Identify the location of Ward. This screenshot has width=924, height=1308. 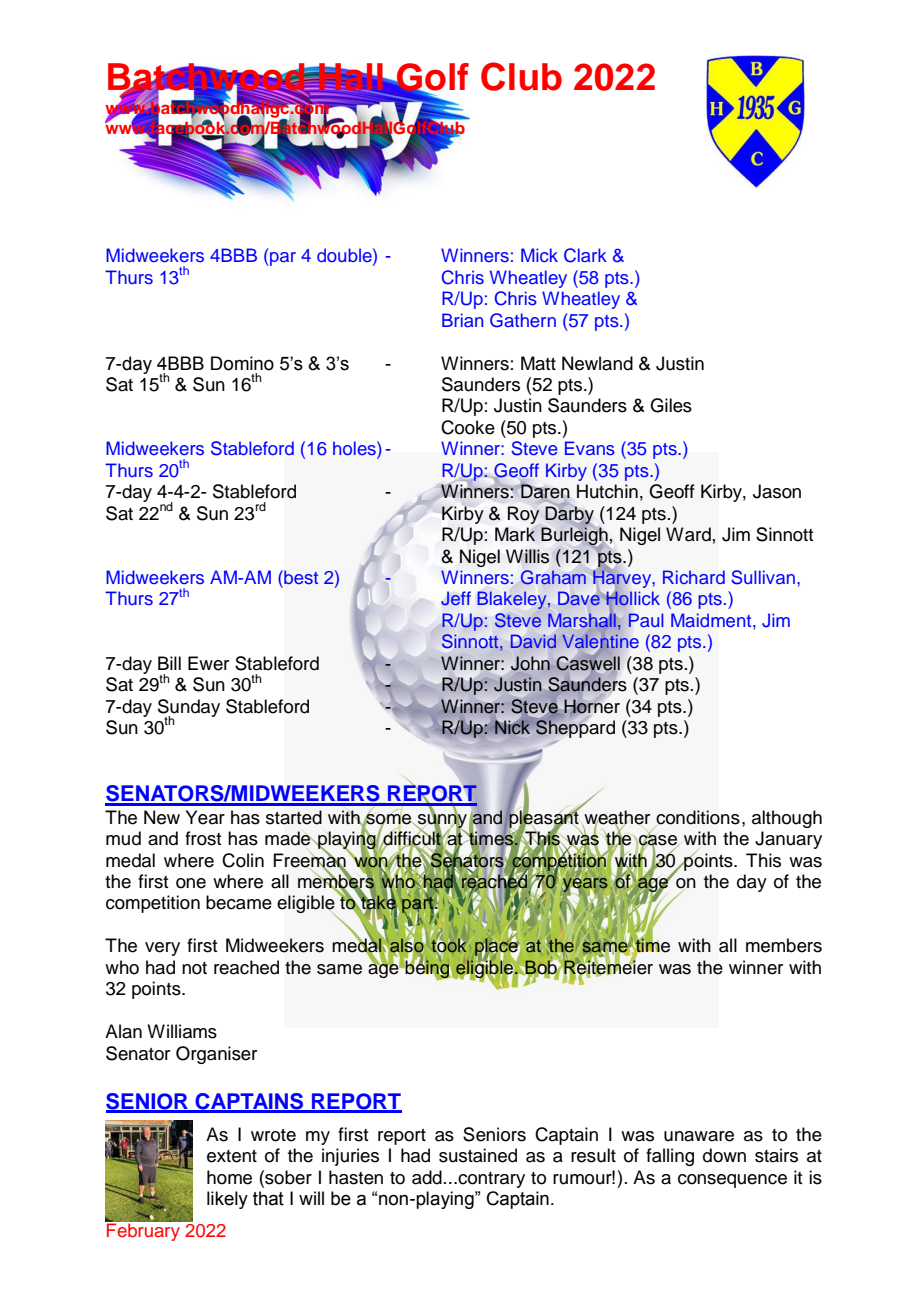
(688, 534).
